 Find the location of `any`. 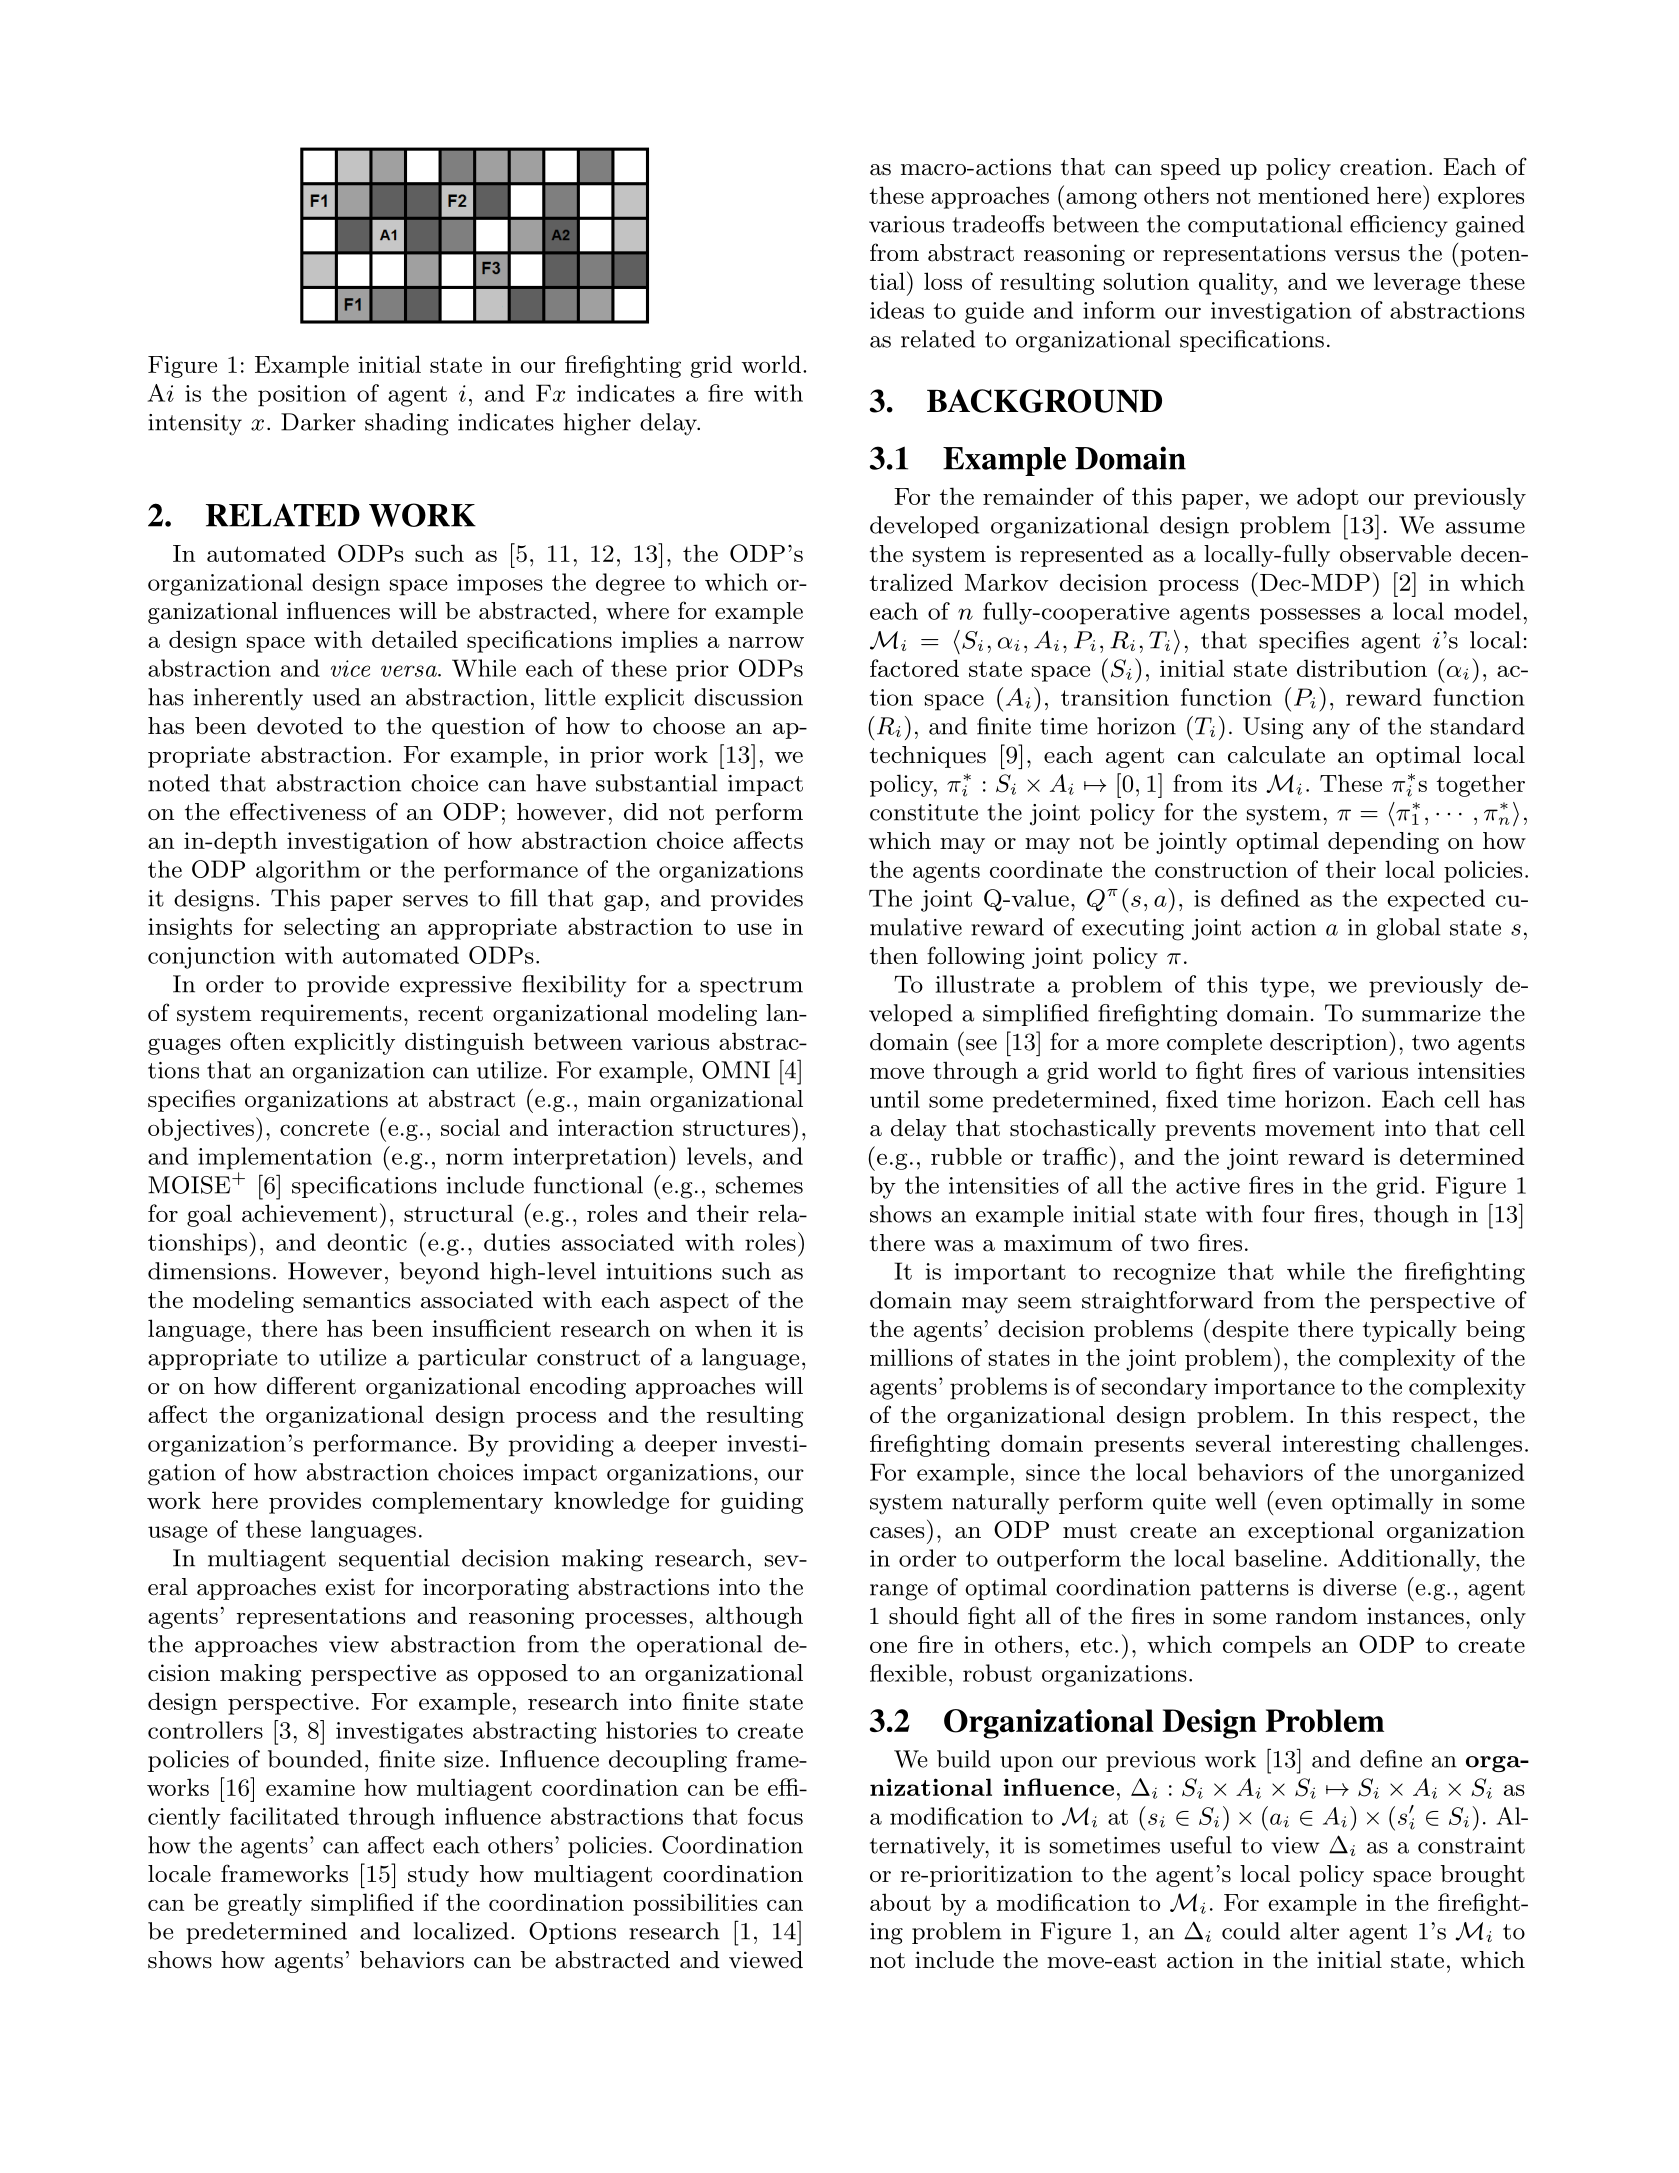

any is located at coordinates (1331, 731).
